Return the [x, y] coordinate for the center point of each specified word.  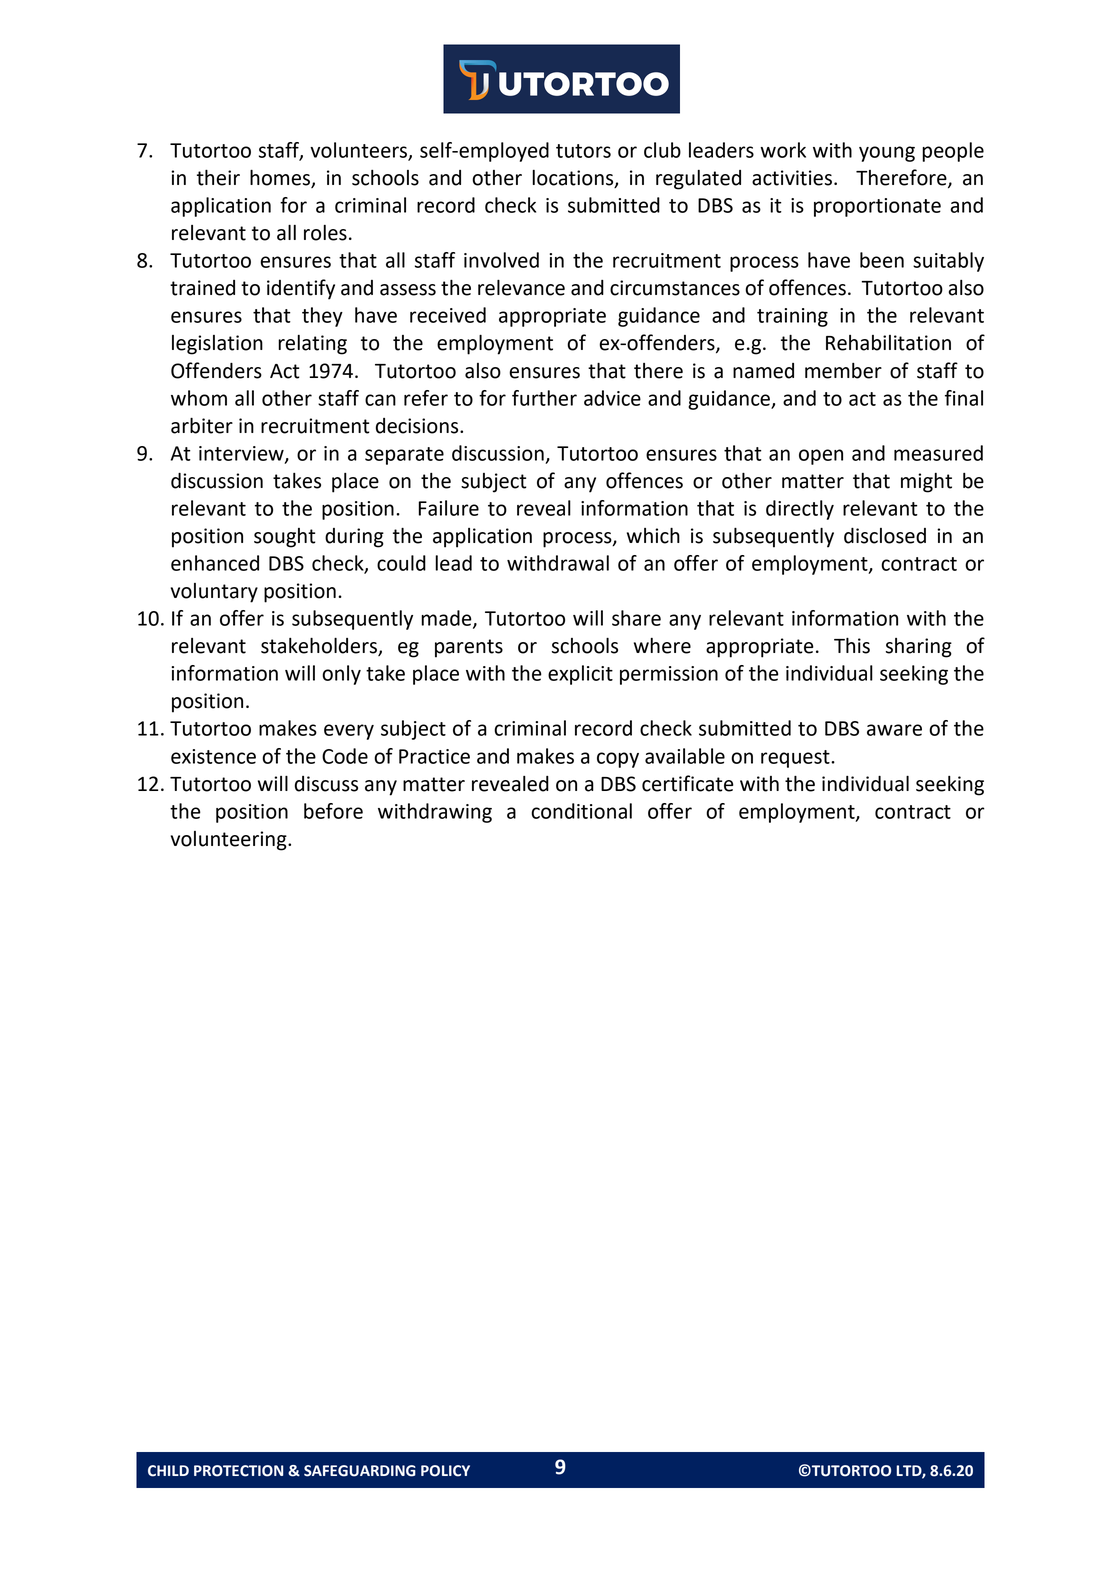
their [218, 178]
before [333, 811]
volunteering [230, 841]
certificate [688, 783]
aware [894, 730]
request [796, 759]
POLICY [445, 1471]
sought [285, 538]
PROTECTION [238, 1471]
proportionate [877, 207]
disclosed [885, 536]
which [653, 536]
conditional [581, 811]
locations [574, 179]
